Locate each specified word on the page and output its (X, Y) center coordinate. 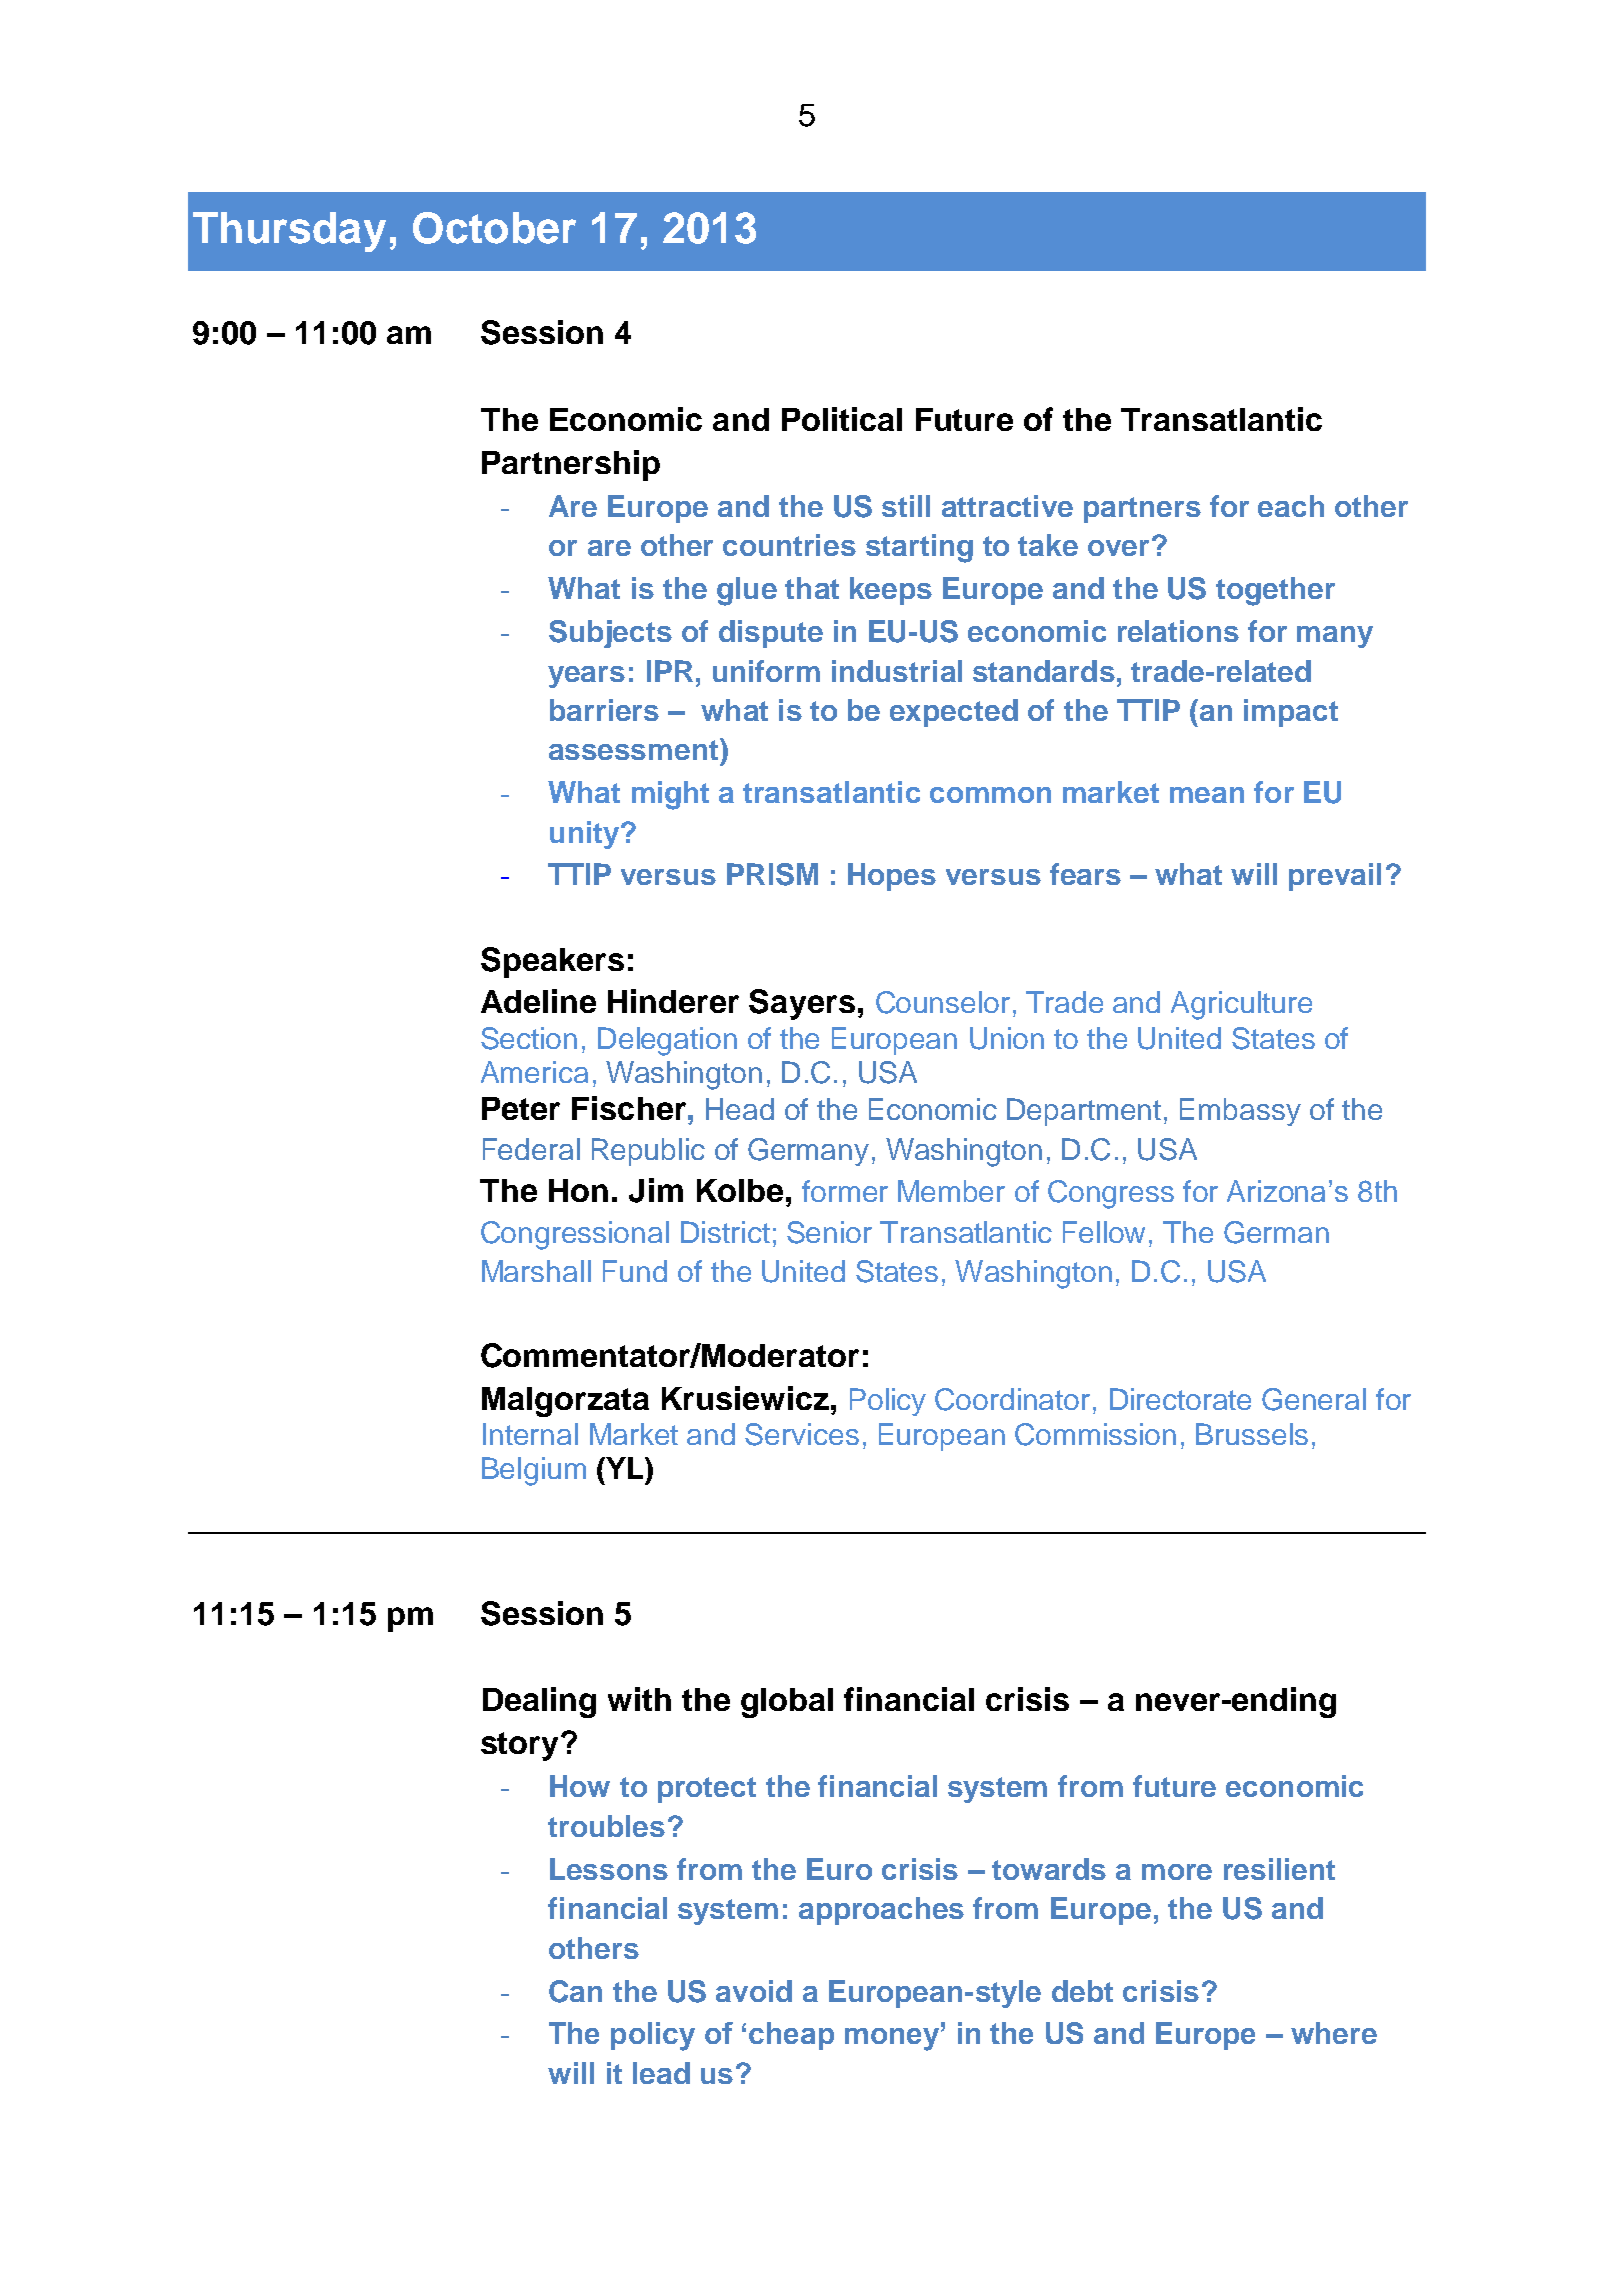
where (1334, 2033)
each (1291, 506)
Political (842, 419)
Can (575, 1991)
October (494, 228)
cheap (791, 2036)
